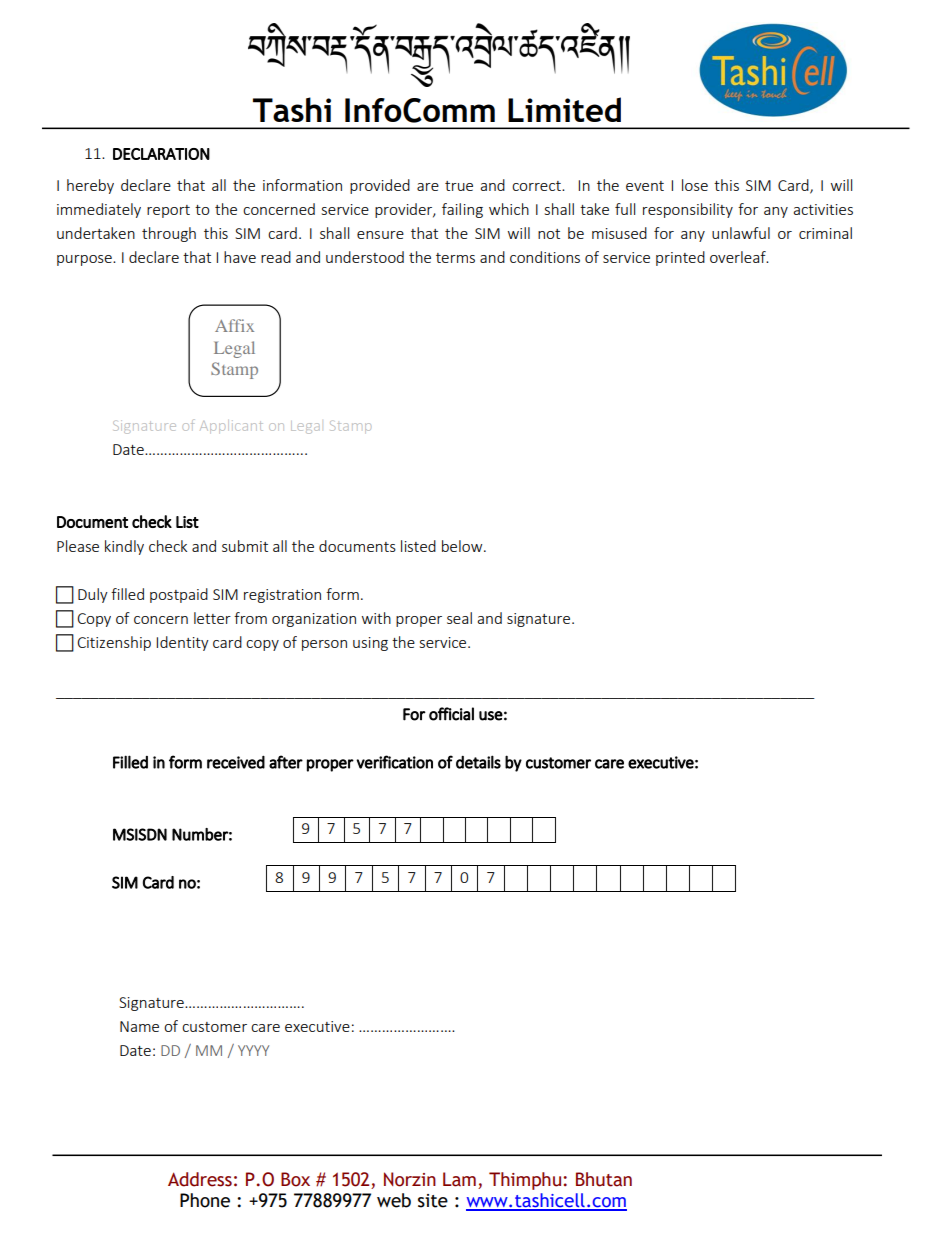 The height and width of the document is (1233, 952). I want to click on official, so click(451, 714).
